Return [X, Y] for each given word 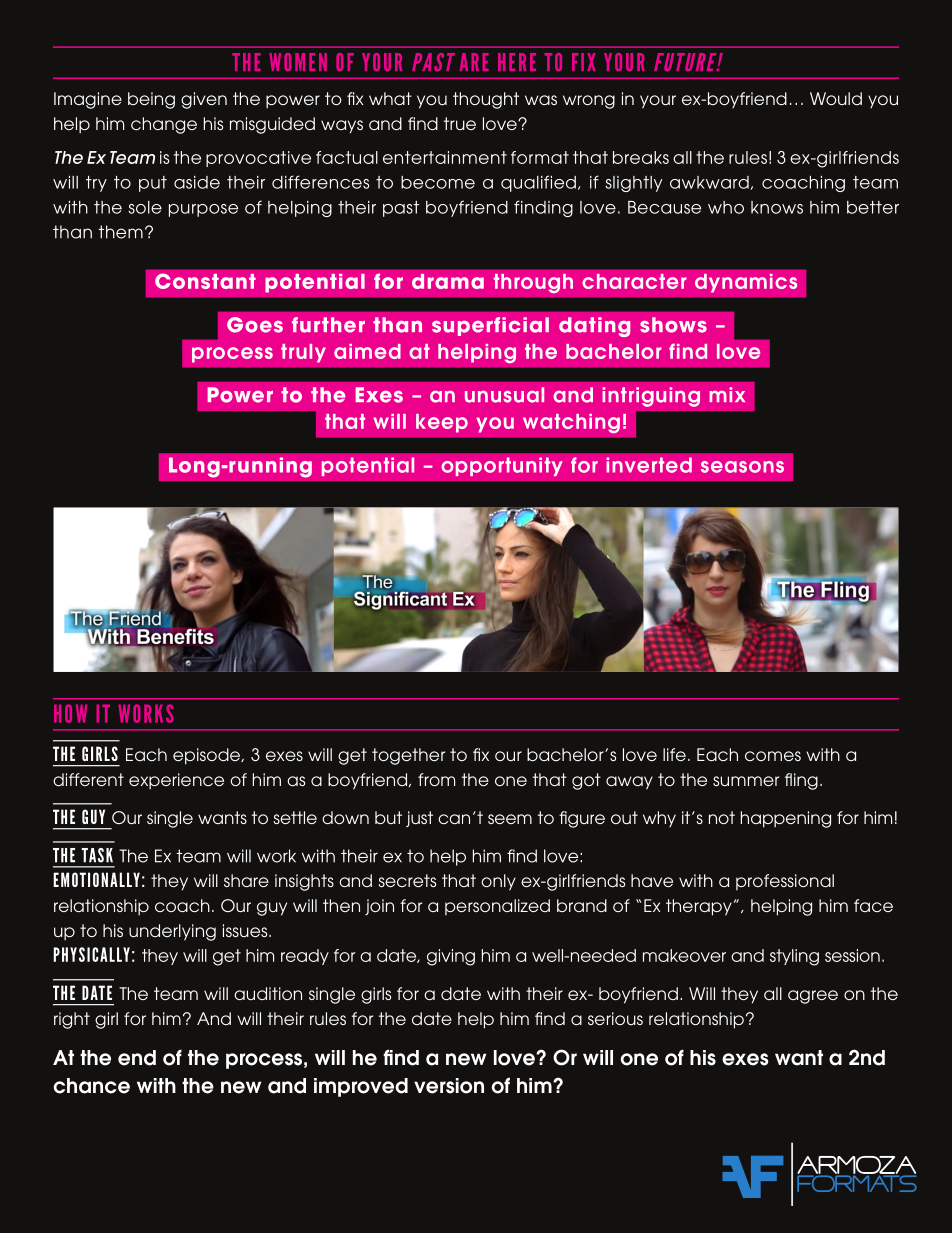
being [151, 100]
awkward [710, 183]
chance [91, 1086]
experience [176, 781]
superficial [490, 326]
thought [486, 100]
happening [786, 819]
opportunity [502, 466]
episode [208, 756]
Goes [255, 325]
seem [510, 819]
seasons [742, 467]
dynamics [746, 283]
